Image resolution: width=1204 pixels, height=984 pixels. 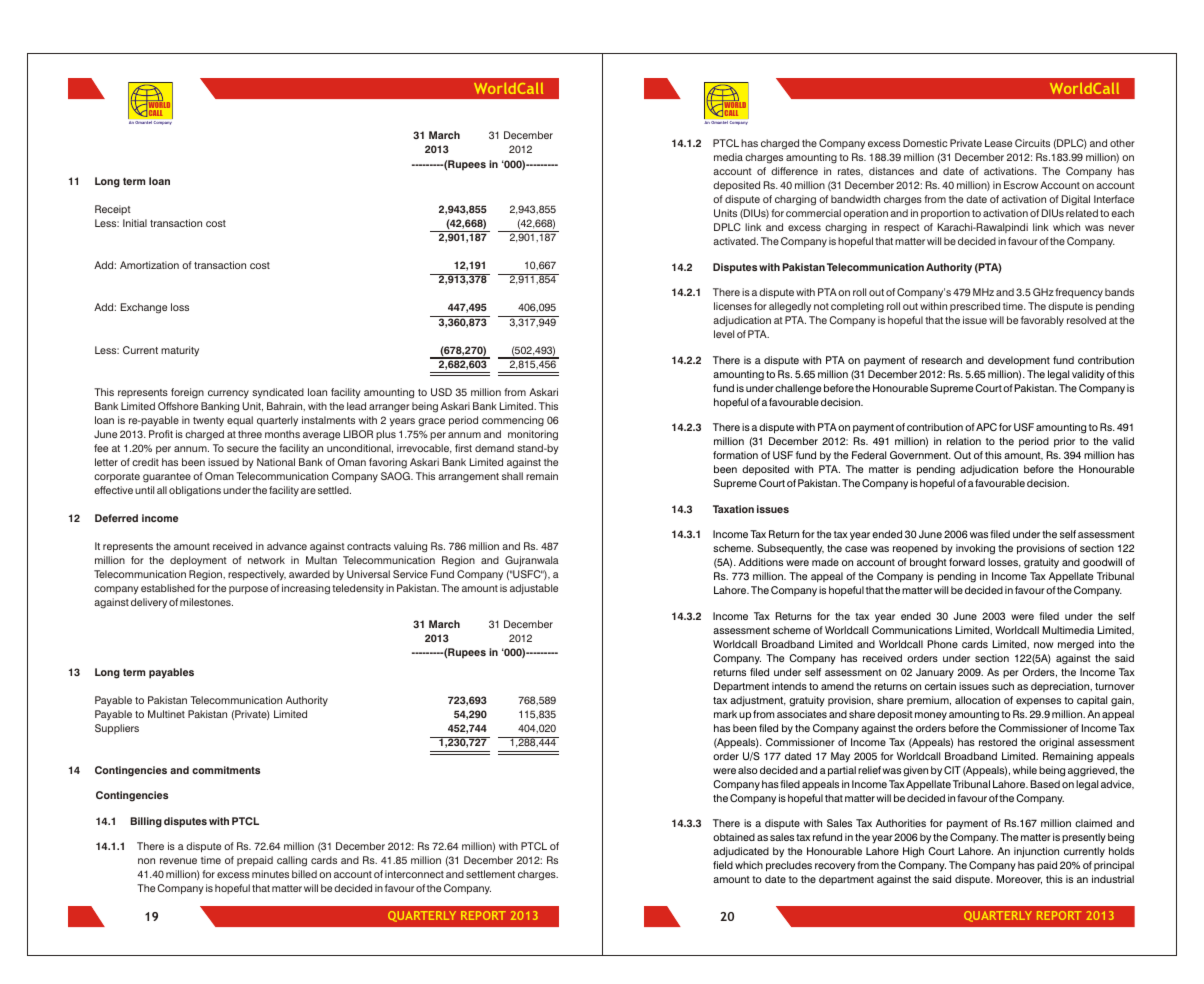 I want to click on revenue, so click(x=178, y=861).
